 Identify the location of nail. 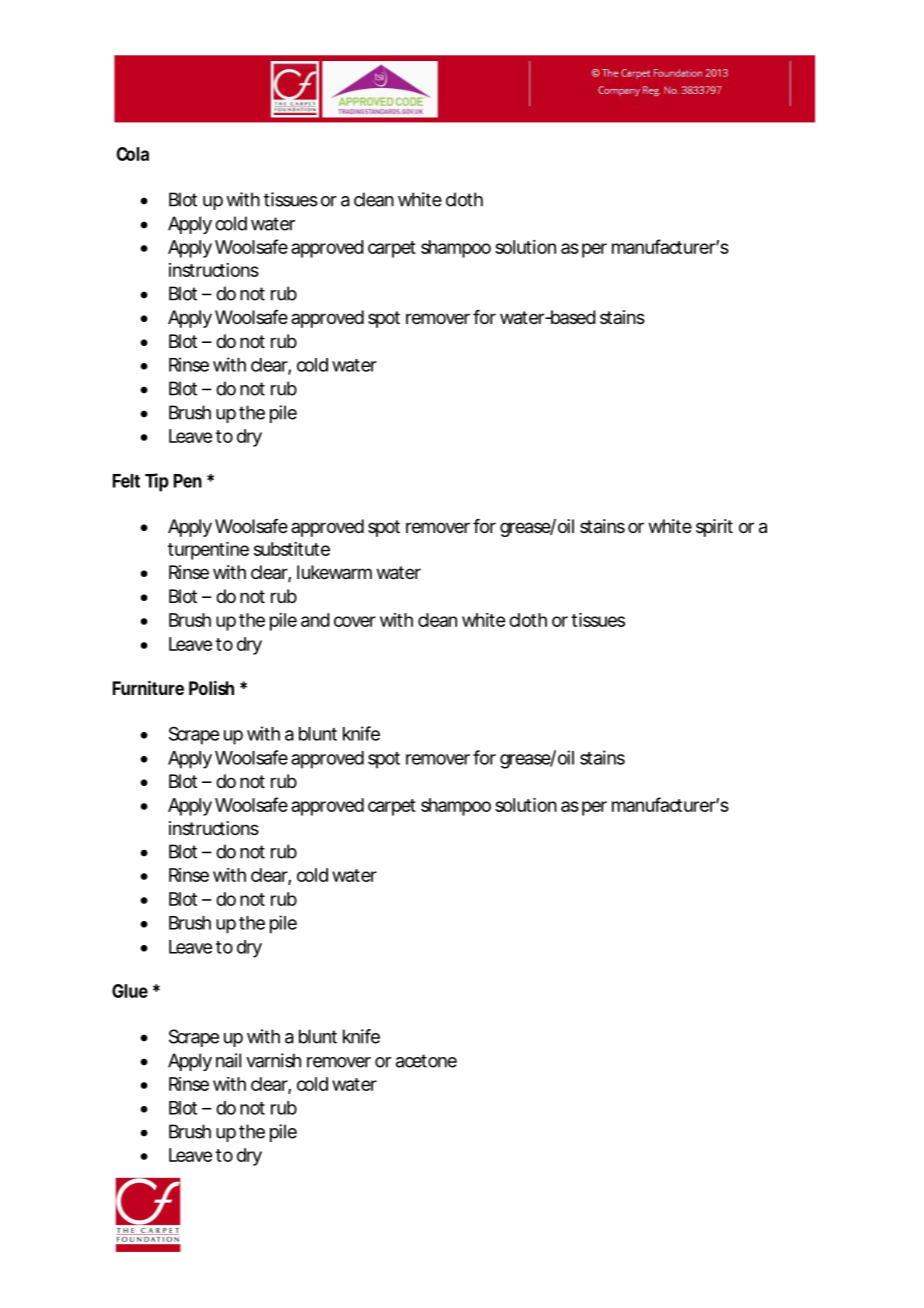
(228, 1060).
